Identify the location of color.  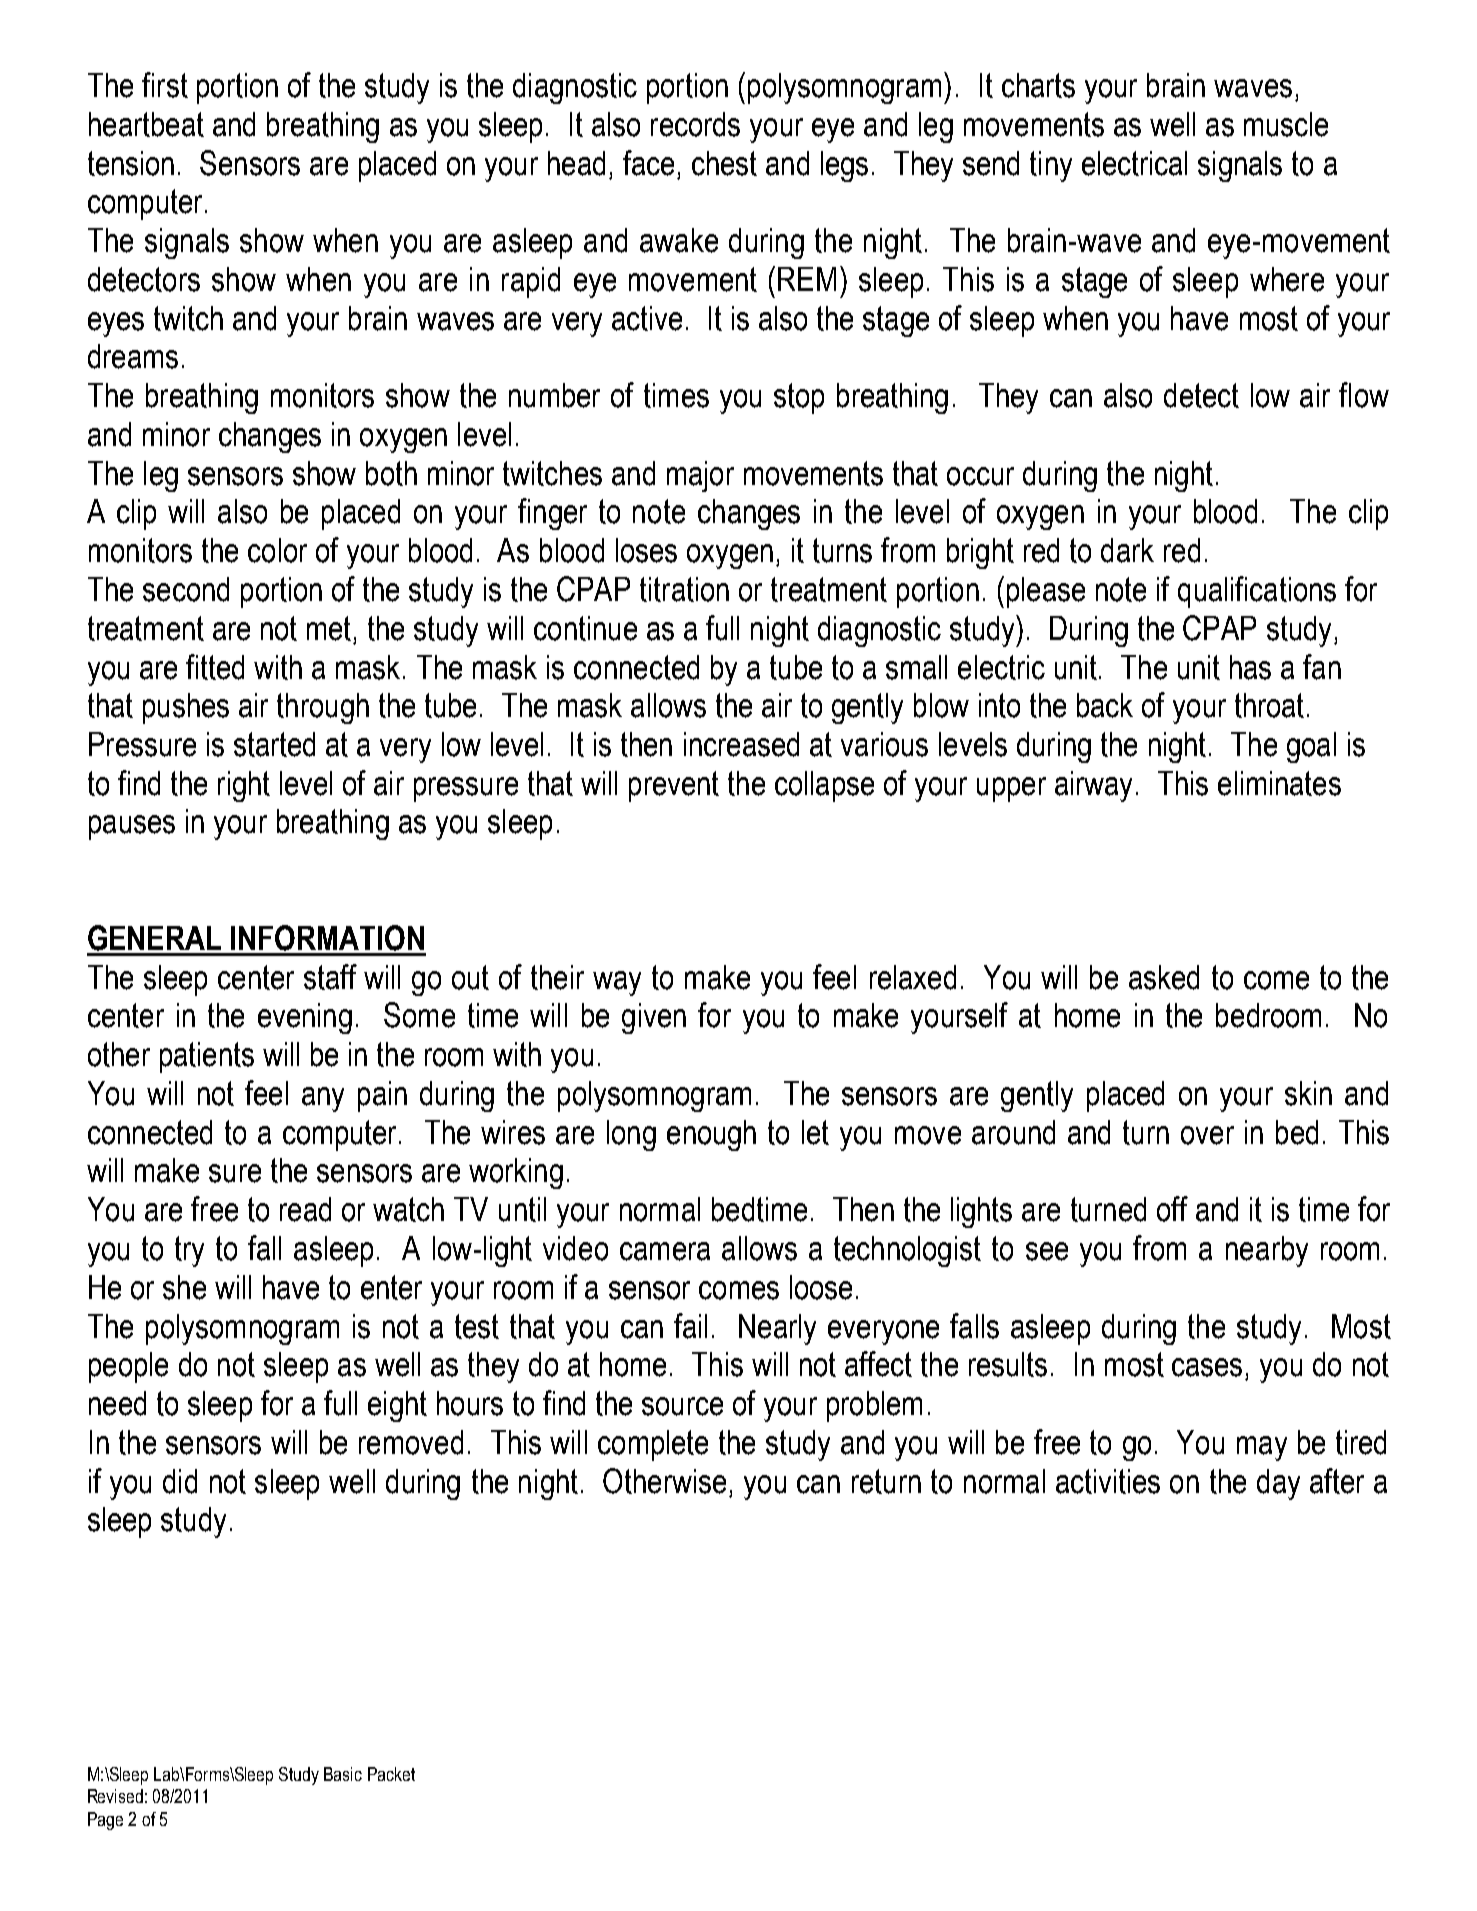
(277, 550).
